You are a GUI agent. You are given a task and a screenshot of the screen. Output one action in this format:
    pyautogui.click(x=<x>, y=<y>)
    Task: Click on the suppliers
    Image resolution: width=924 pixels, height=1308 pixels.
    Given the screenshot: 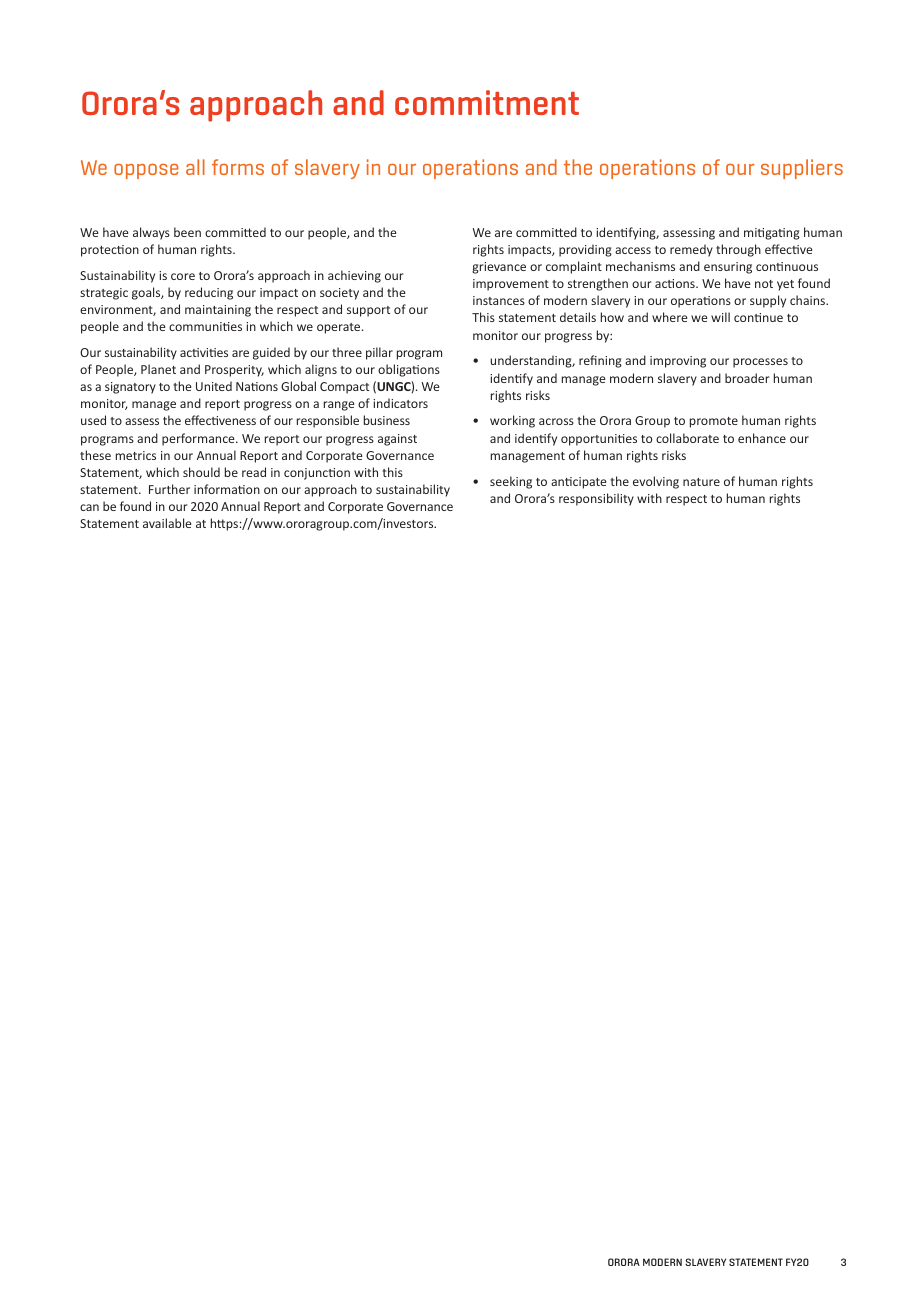 What is the action you would take?
    pyautogui.click(x=802, y=169)
